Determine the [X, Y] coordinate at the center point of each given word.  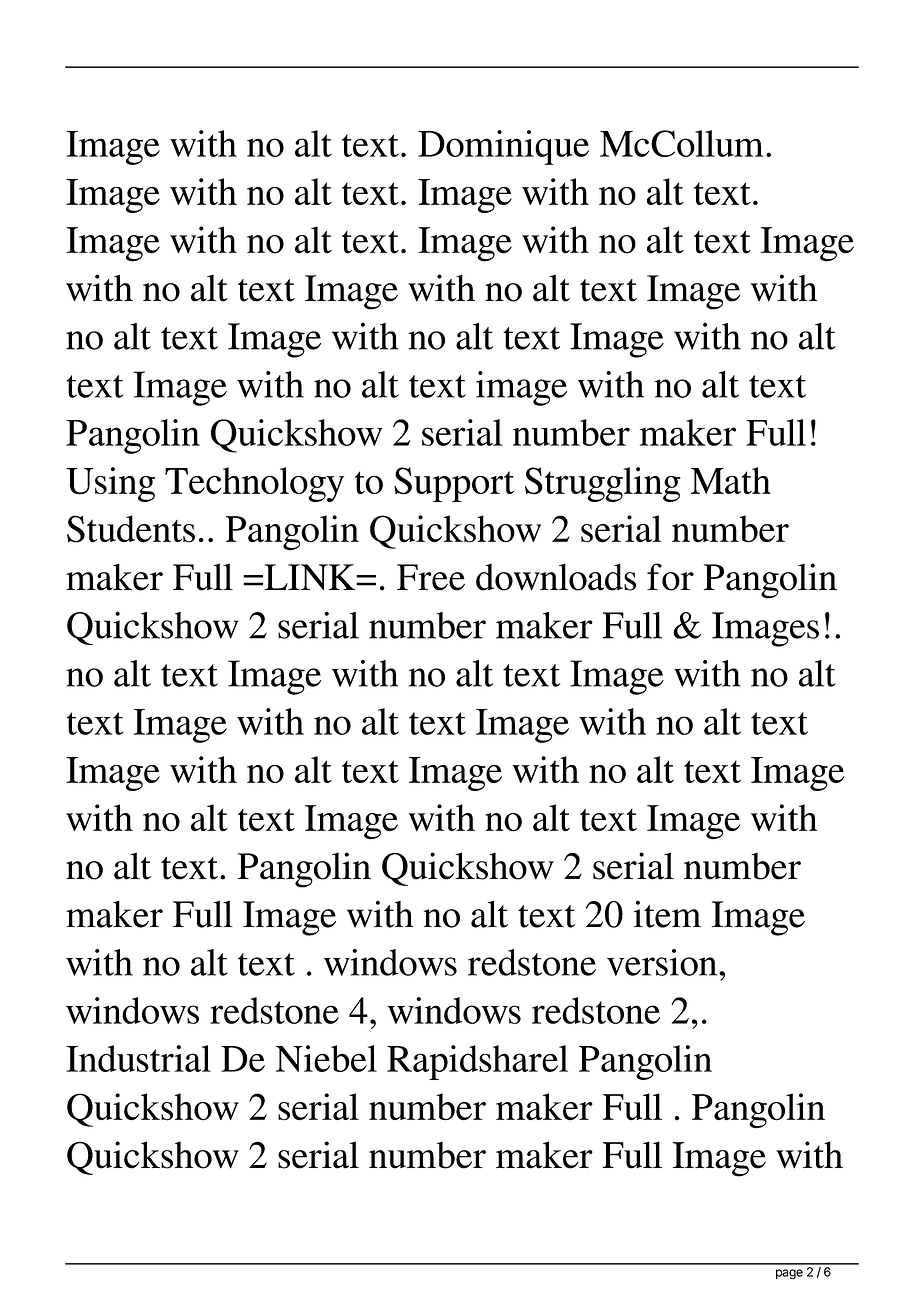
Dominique [503, 147]
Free [431, 577]
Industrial [138, 1058]
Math [731, 480]
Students [131, 529]
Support [454, 484]
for [670, 577]
